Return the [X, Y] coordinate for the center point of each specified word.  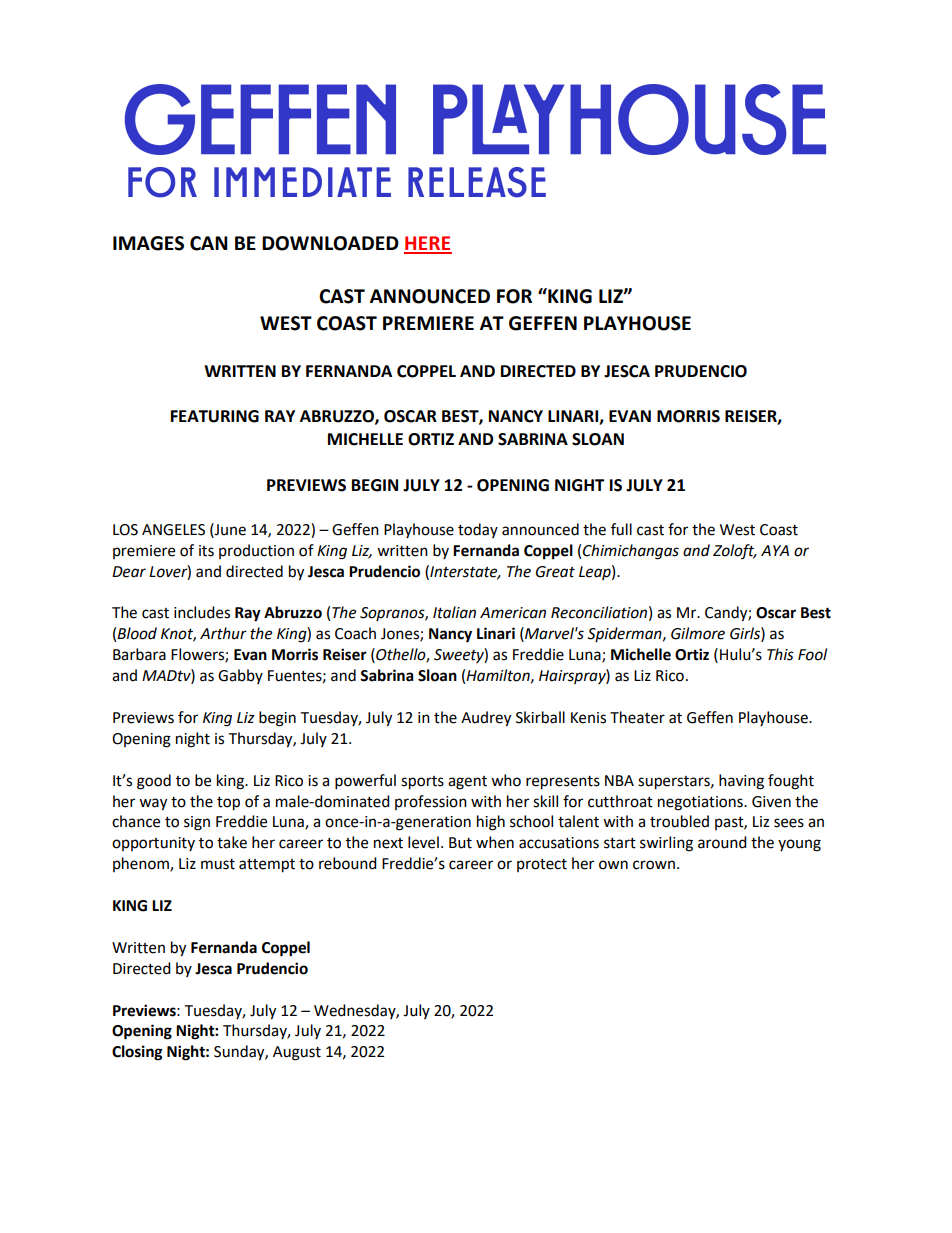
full [621, 529]
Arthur [223, 633]
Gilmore [698, 633]
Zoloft [735, 551]
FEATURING [215, 416]
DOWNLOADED [330, 243]
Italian [454, 612]
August [297, 1053]
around [722, 842]
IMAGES [148, 243]
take [232, 842]
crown [654, 865]
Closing [137, 1053]
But [460, 843]
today [478, 530]
